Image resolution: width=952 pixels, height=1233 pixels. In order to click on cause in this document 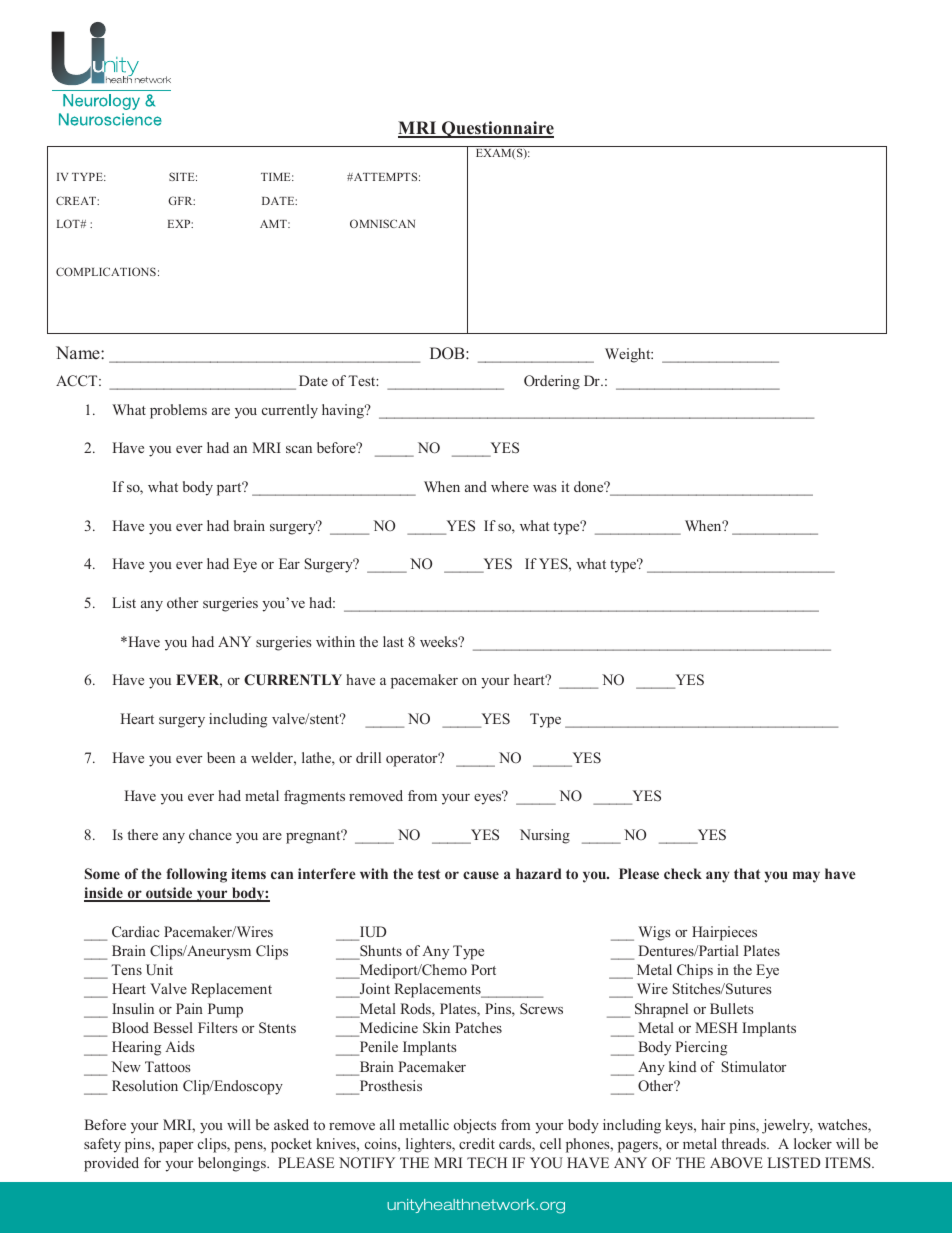, I will do `click(481, 875)`.
